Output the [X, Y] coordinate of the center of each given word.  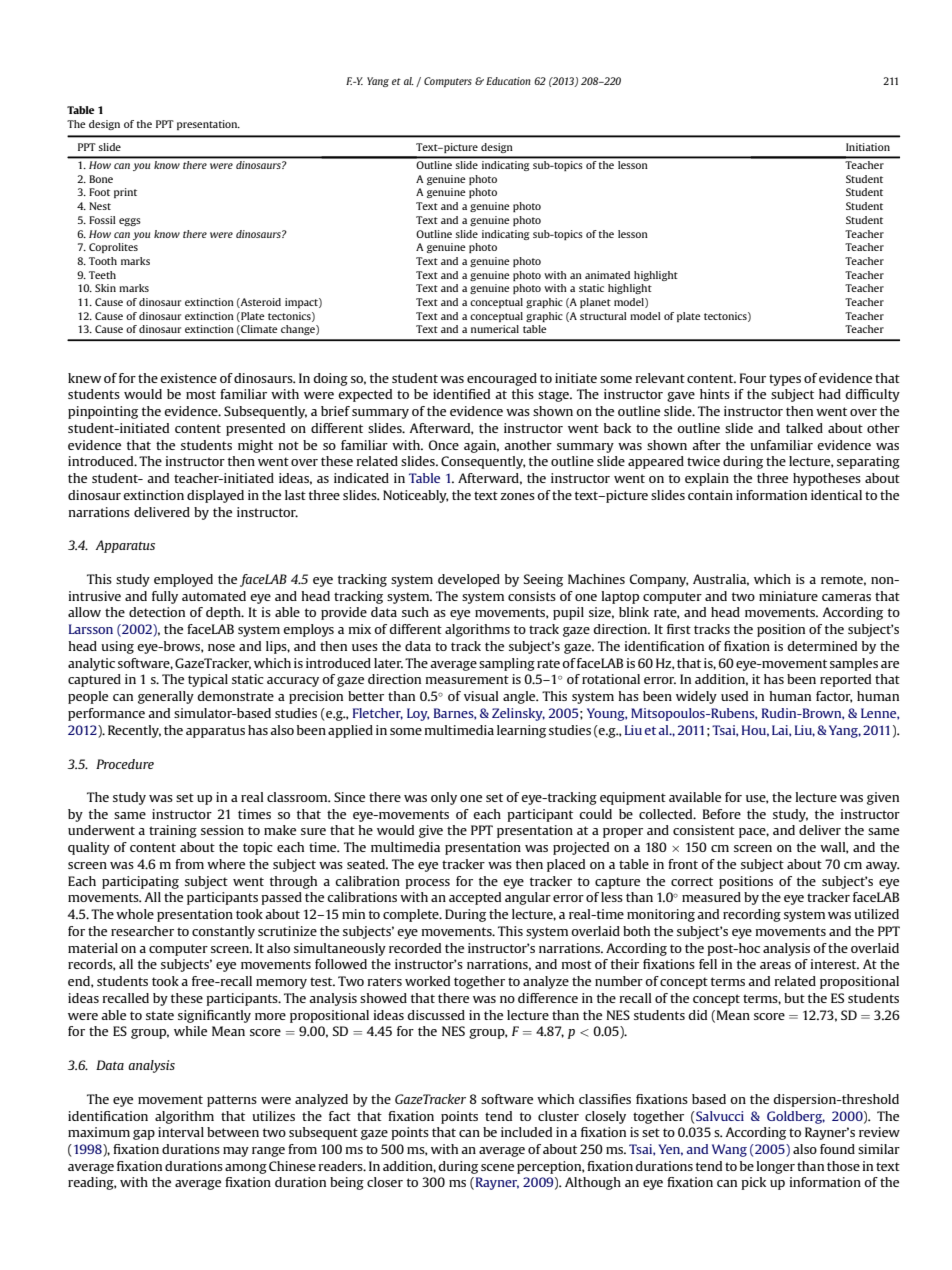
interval [181, 1132]
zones [518, 496]
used [734, 696]
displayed [215, 496]
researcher [142, 931]
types [785, 380]
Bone [101, 179]
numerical [495, 329]
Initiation [868, 147]
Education [508, 81]
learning [521, 731]
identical [836, 495]
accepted [475, 898]
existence [188, 378]
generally [166, 697]
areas [775, 965]
